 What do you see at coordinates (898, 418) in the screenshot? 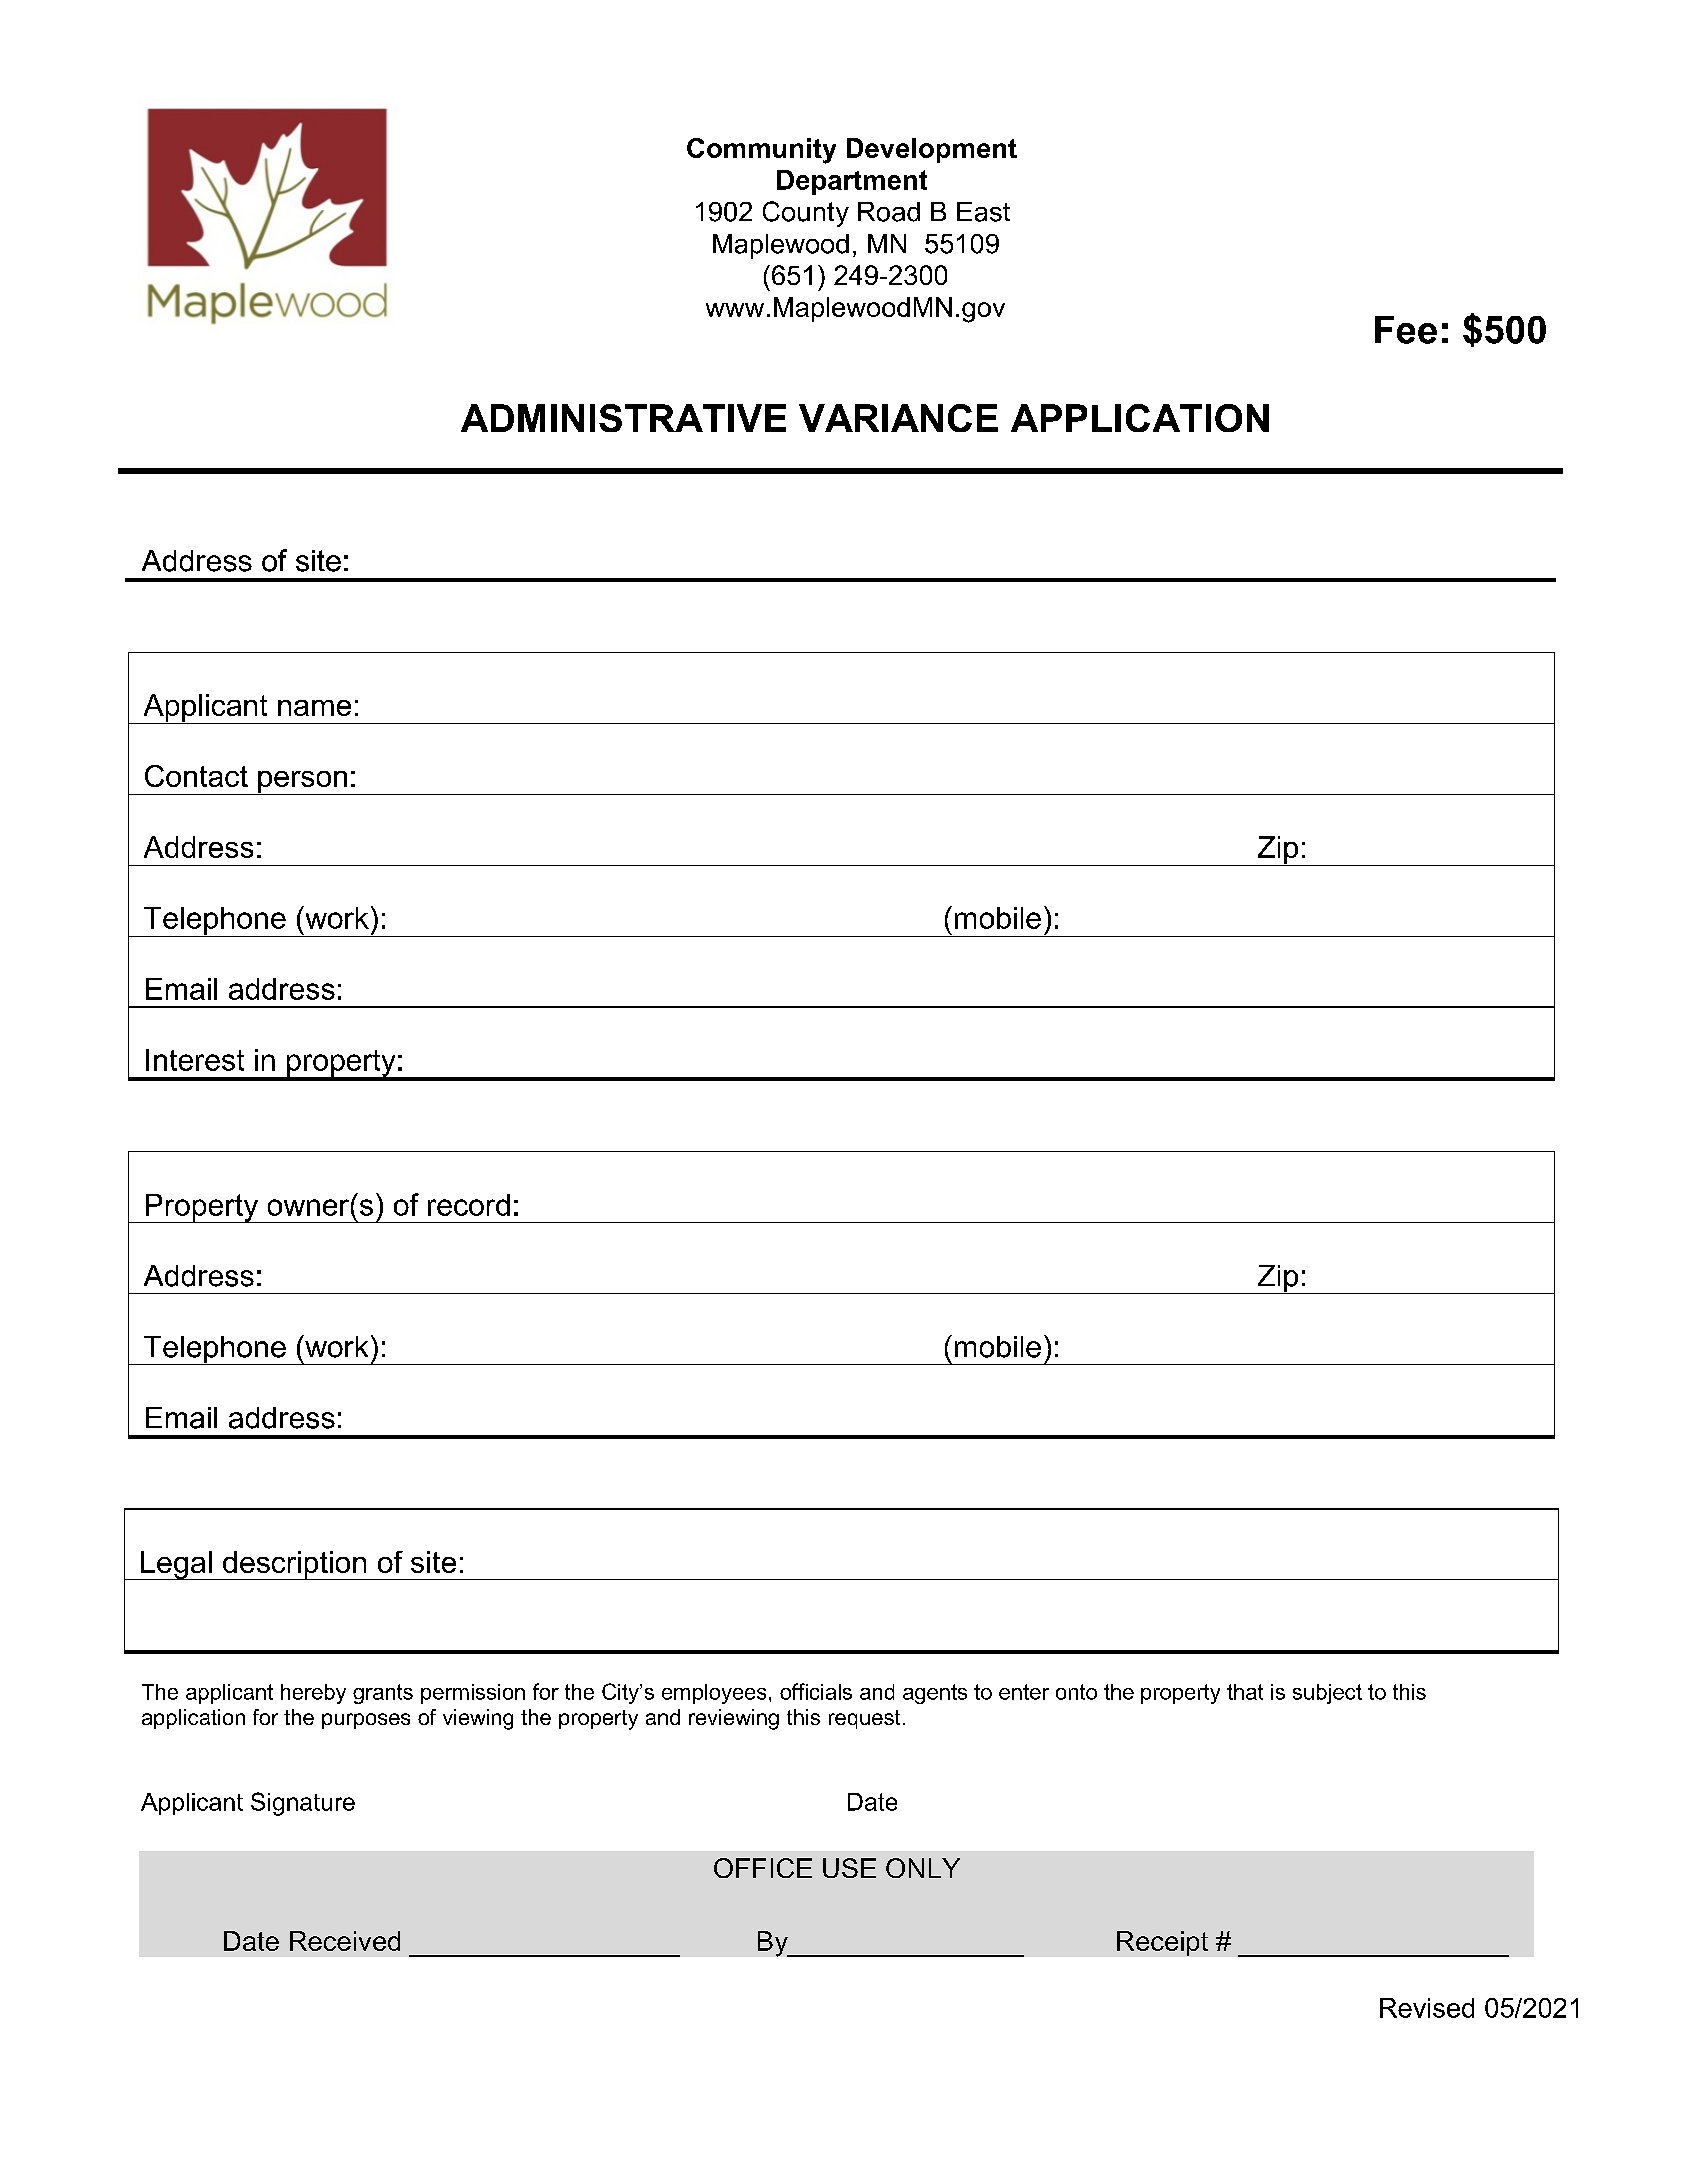
I see `VARIANCE` at bounding box center [898, 418].
